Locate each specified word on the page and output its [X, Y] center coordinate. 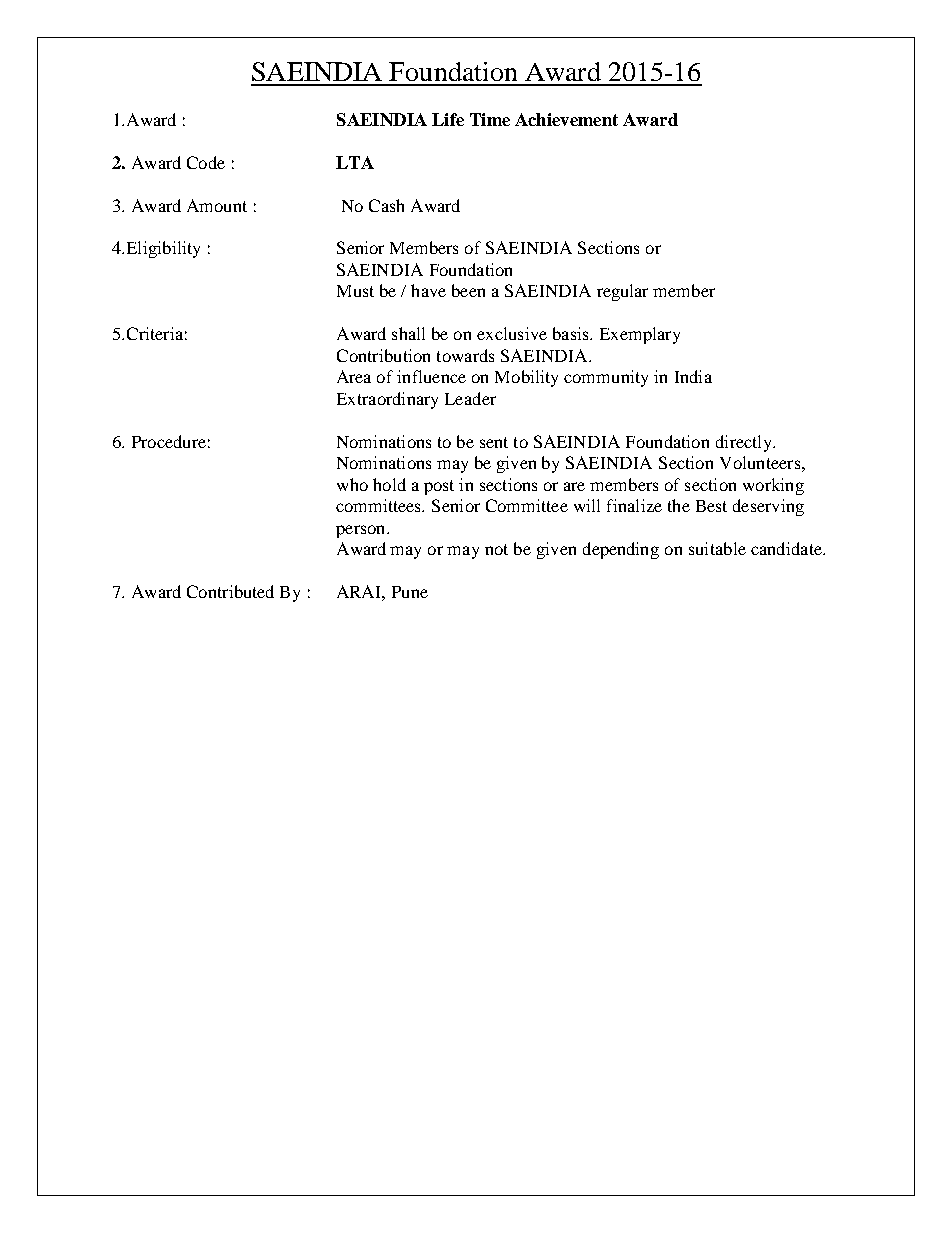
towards [465, 355]
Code [206, 162]
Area [354, 376]
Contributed [230, 591]
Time [490, 119]
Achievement [566, 119]
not [496, 549]
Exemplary [640, 335]
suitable [717, 548]
